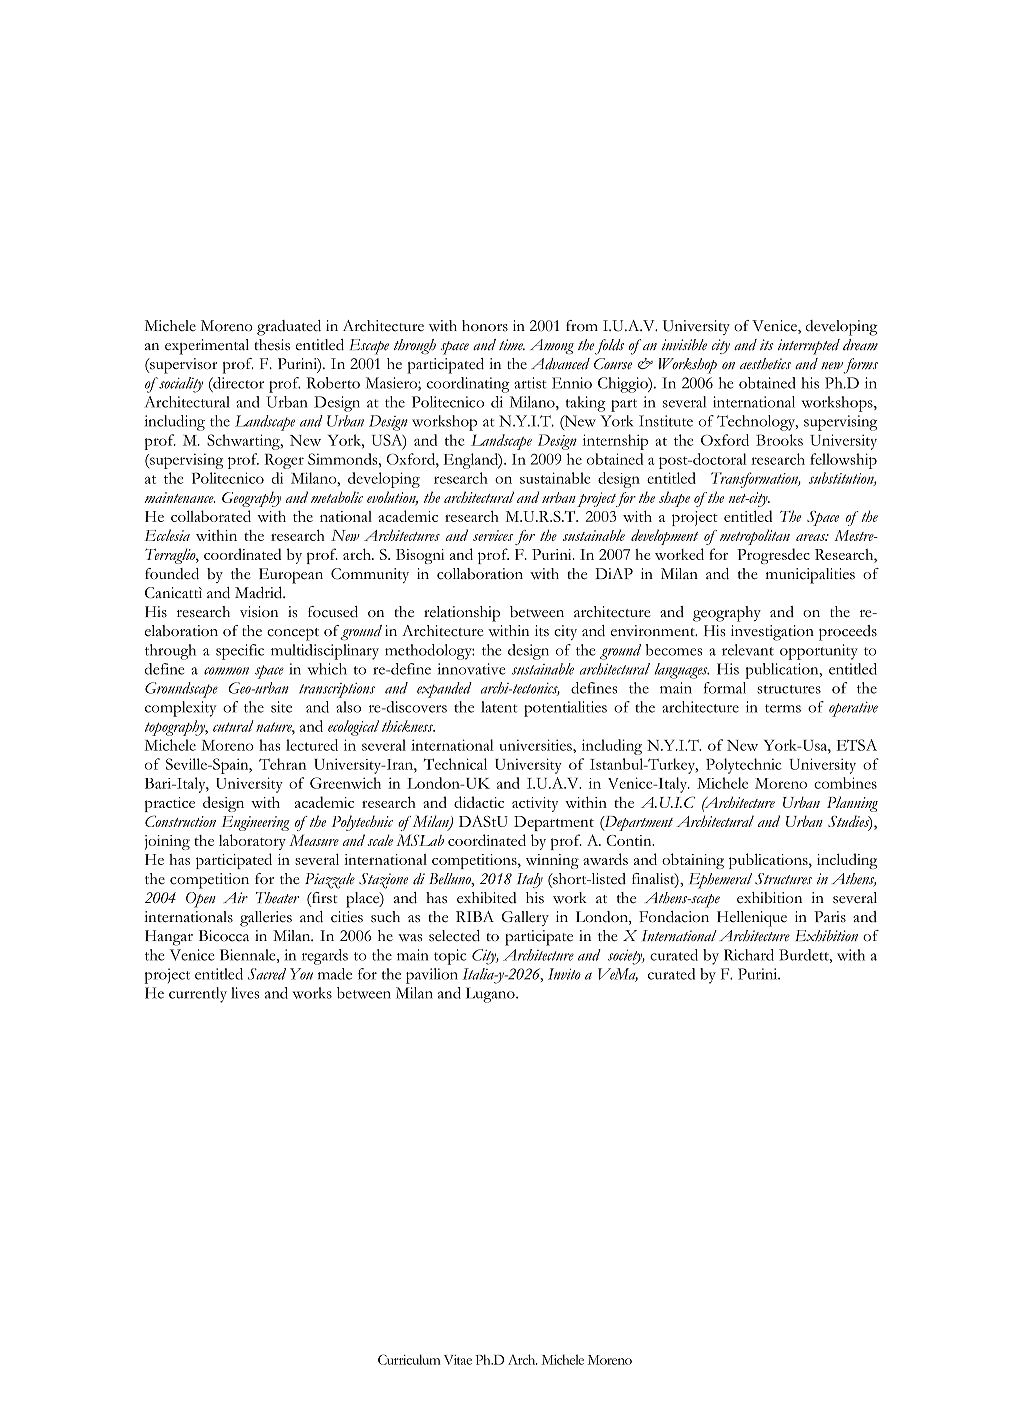 The height and width of the document is (1427, 1009). I want to click on Curriculum, so click(409, 1359).
